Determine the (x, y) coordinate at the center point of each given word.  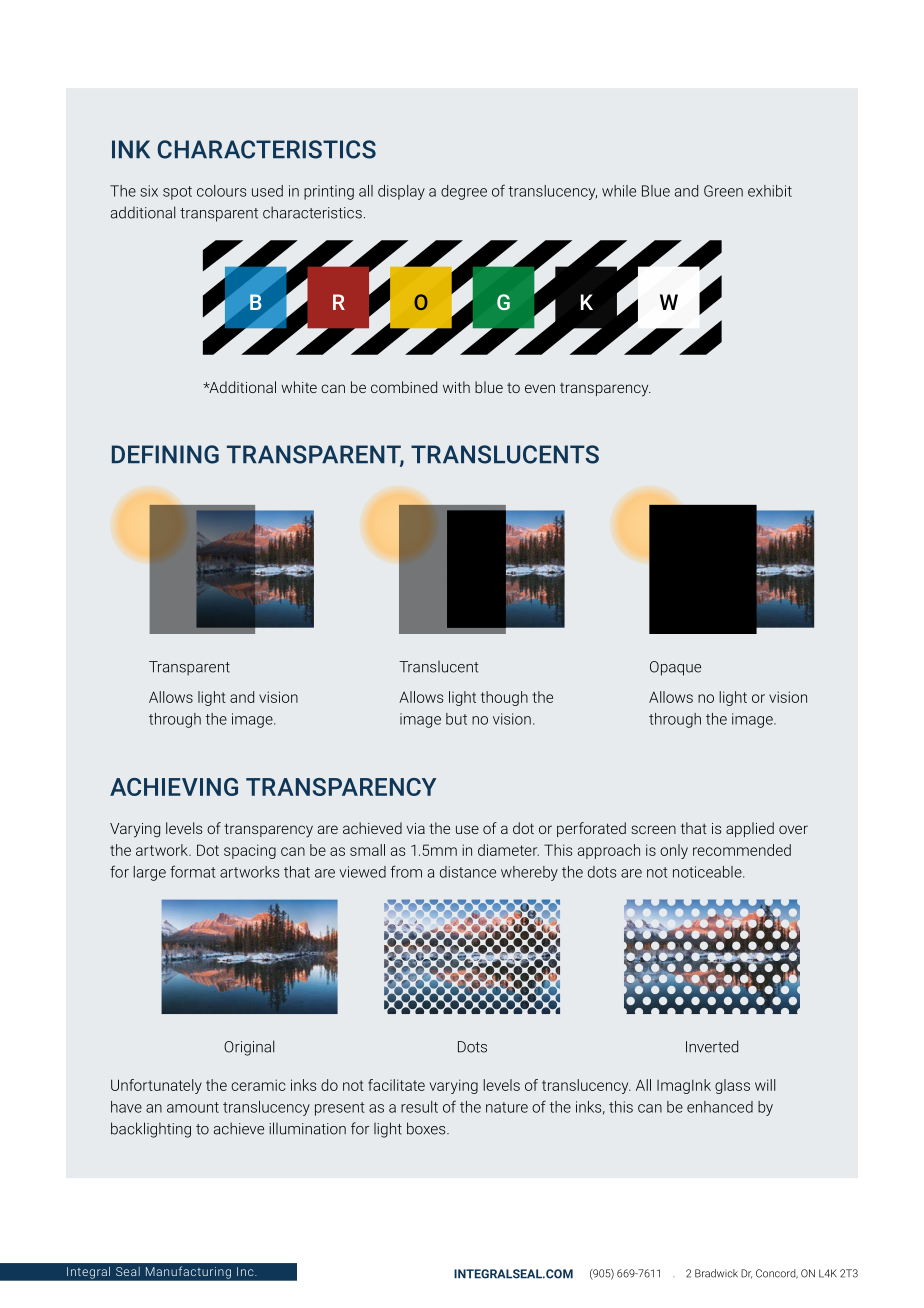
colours (221, 191)
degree (464, 192)
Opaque (675, 668)
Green (723, 191)
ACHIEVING (174, 787)
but (456, 719)
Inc (246, 1271)
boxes (427, 1128)
